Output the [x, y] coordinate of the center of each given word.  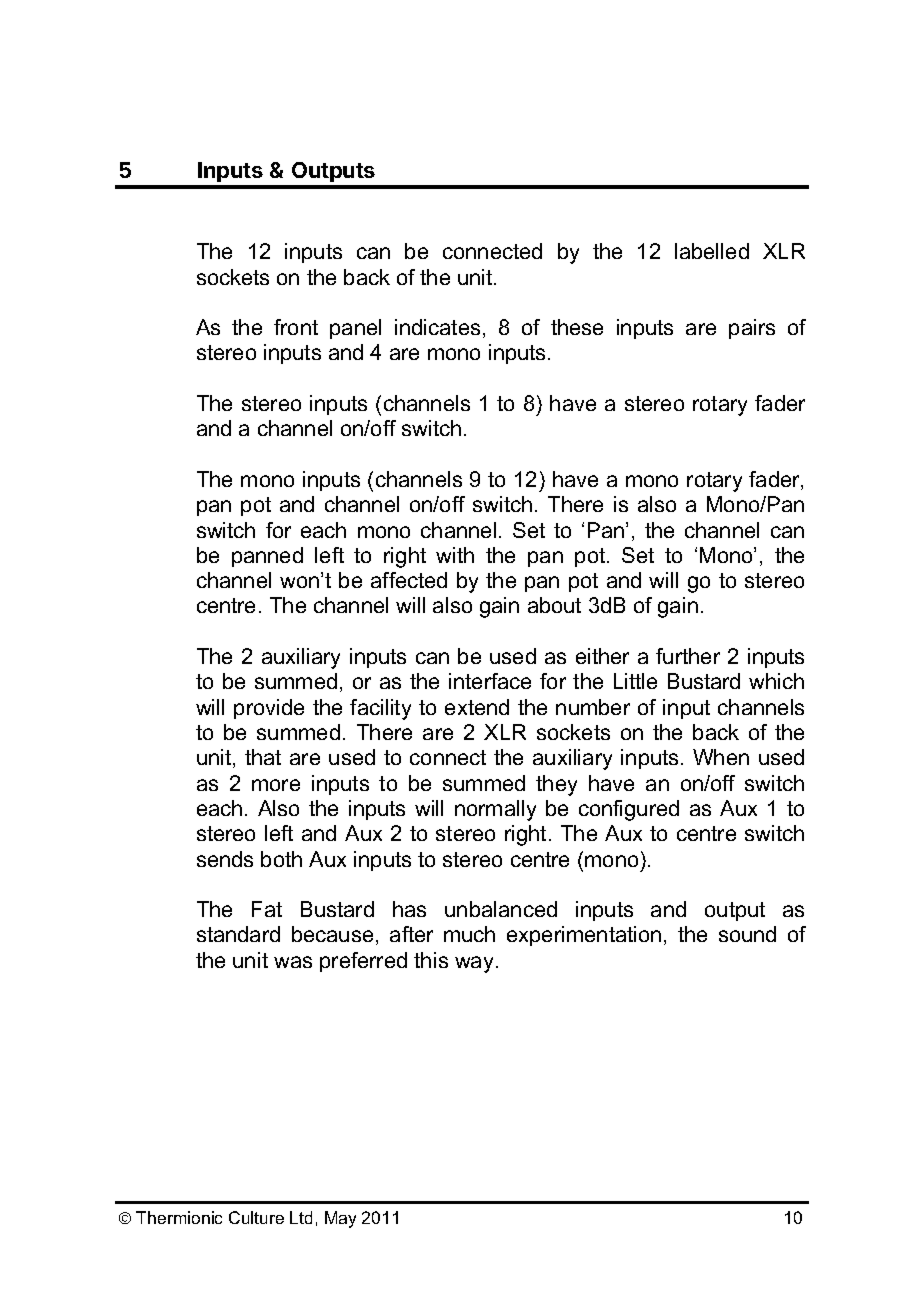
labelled [712, 251]
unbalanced [501, 909]
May [340, 1219]
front [296, 327]
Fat [267, 909]
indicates [437, 327]
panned [267, 557]
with [455, 555]
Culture [256, 1217]
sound [747, 934]
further [688, 656]
